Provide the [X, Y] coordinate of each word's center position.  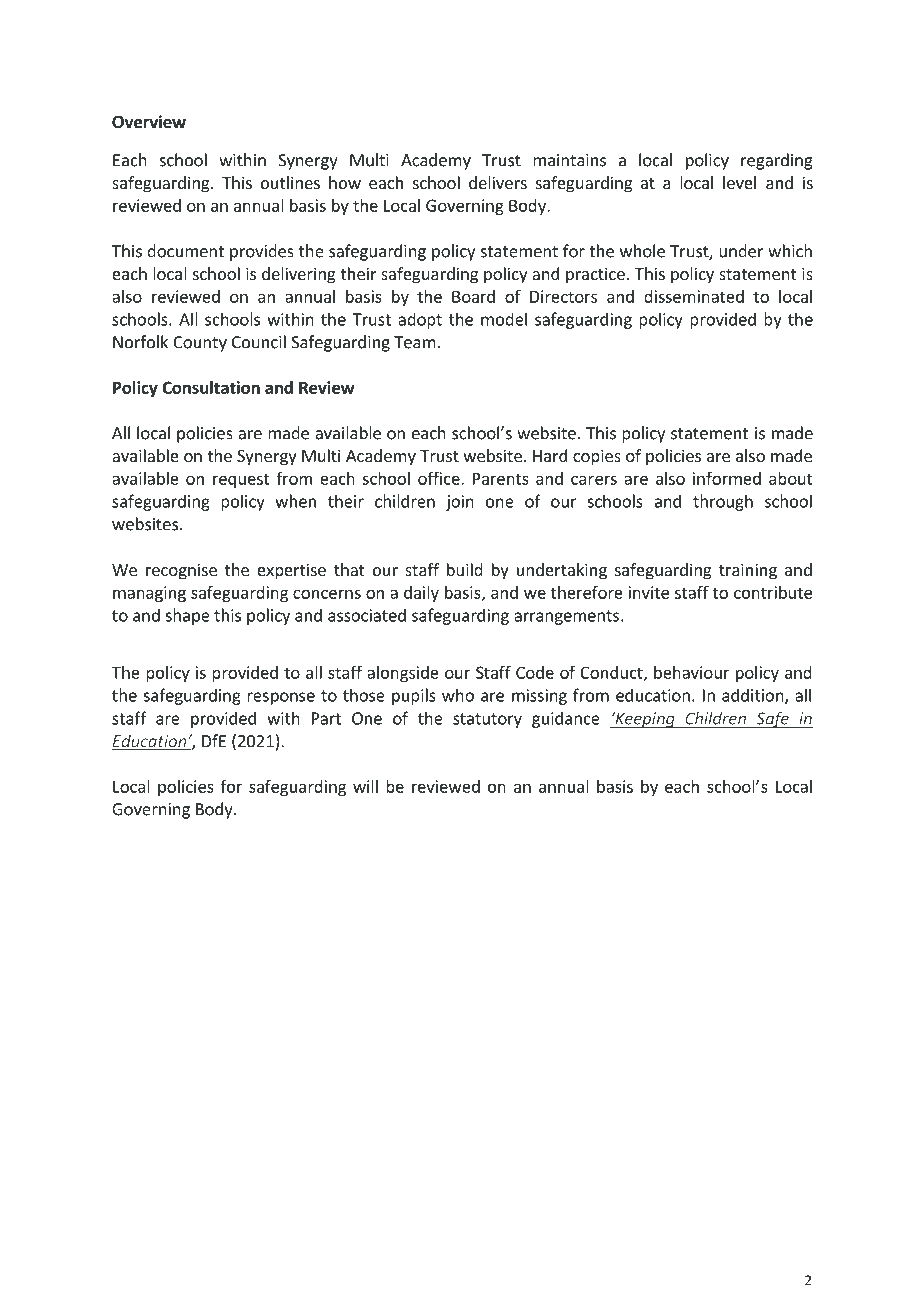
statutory [487, 720]
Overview [149, 122]
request [241, 480]
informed [727, 478]
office [440, 478]
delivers [498, 182]
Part [326, 718]
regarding [777, 161]
